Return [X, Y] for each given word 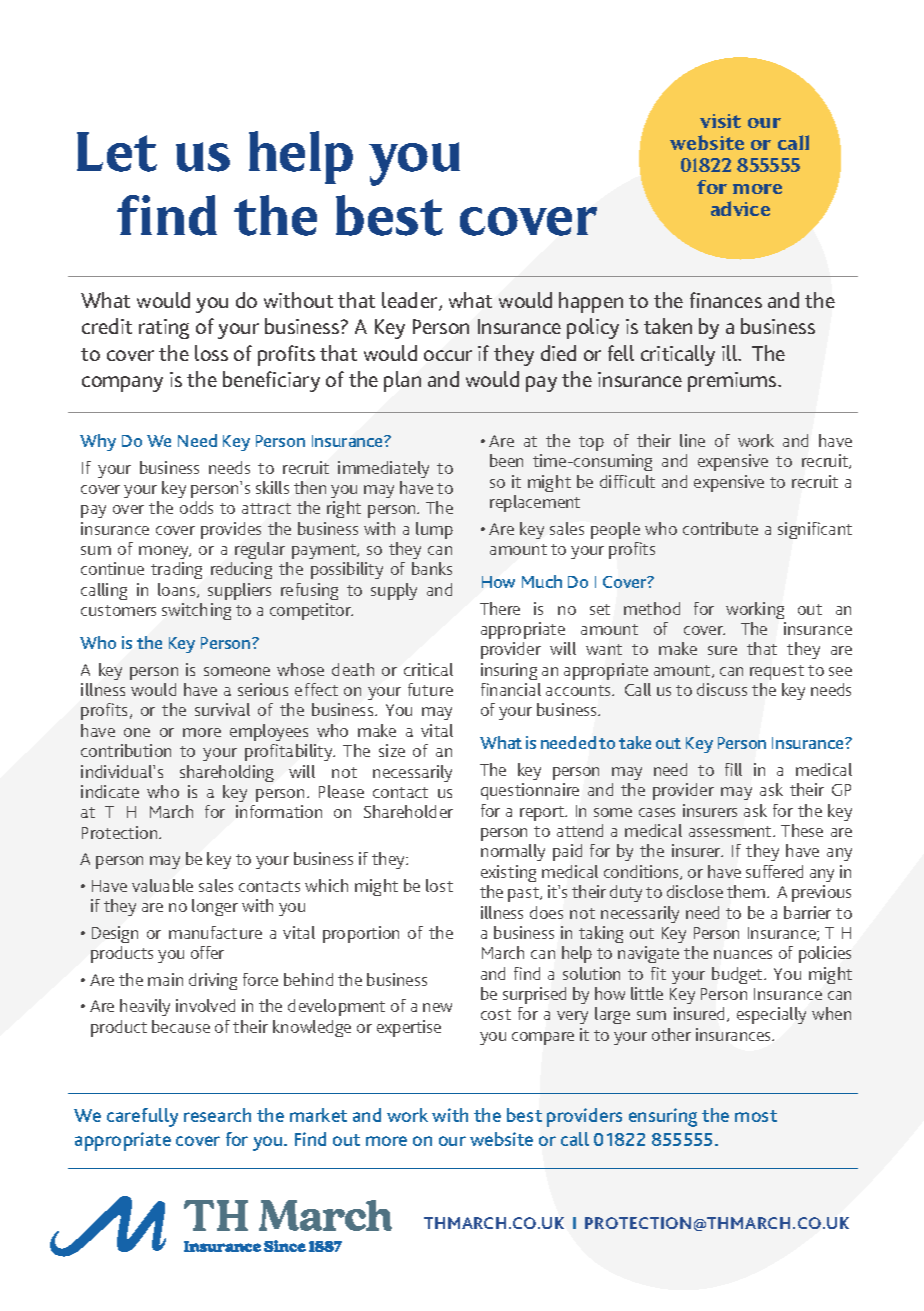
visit [720, 121]
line [692, 440]
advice [740, 208]
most [756, 1116]
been [506, 460]
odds [196, 507]
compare [543, 1038]
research [217, 1115]
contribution [126, 750]
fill [733, 769]
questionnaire [530, 791]
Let [117, 152]
